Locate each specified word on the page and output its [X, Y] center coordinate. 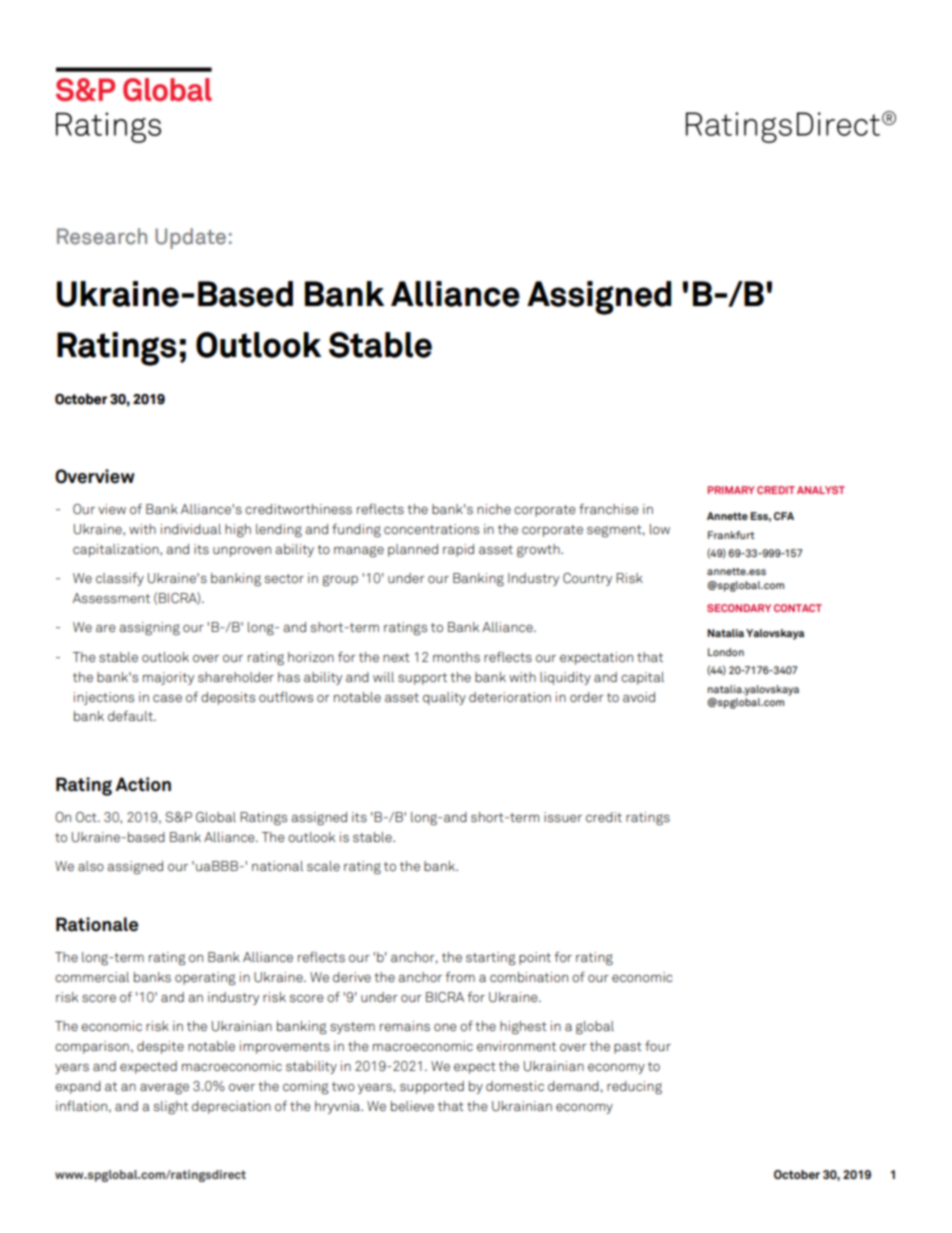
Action [143, 784]
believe [412, 1106]
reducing [634, 1088]
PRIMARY [731, 490]
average [164, 1089]
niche [494, 509]
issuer [563, 817]
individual [191, 529]
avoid [639, 697]
